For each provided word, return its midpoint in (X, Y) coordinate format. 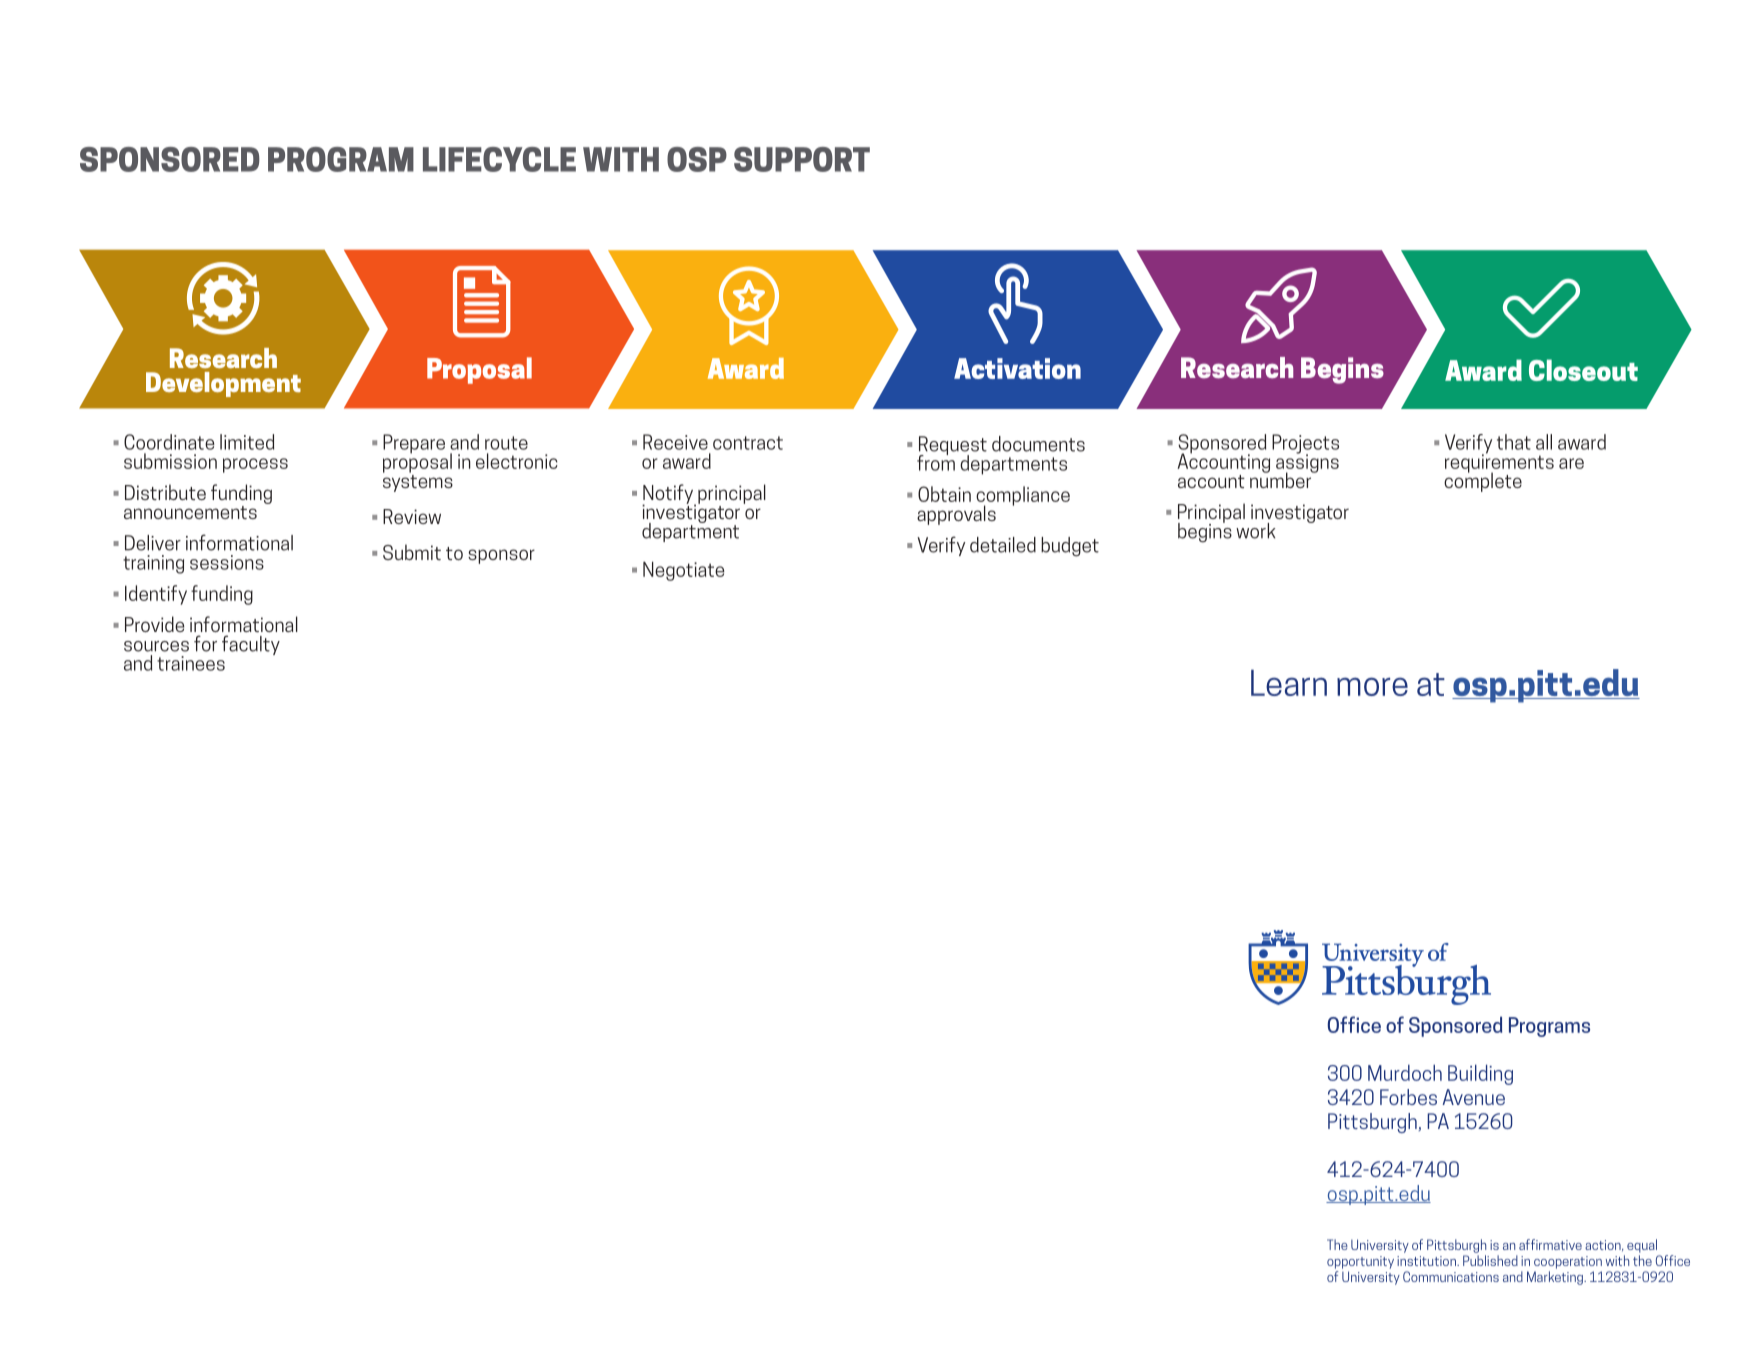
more (1372, 686)
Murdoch (1405, 1073)
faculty (251, 645)
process (255, 465)
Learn (1289, 682)
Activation (1017, 368)
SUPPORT (802, 159)
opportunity (1360, 1262)
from (936, 462)
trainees (191, 663)
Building (1480, 1074)
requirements (1499, 463)
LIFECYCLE (499, 159)
